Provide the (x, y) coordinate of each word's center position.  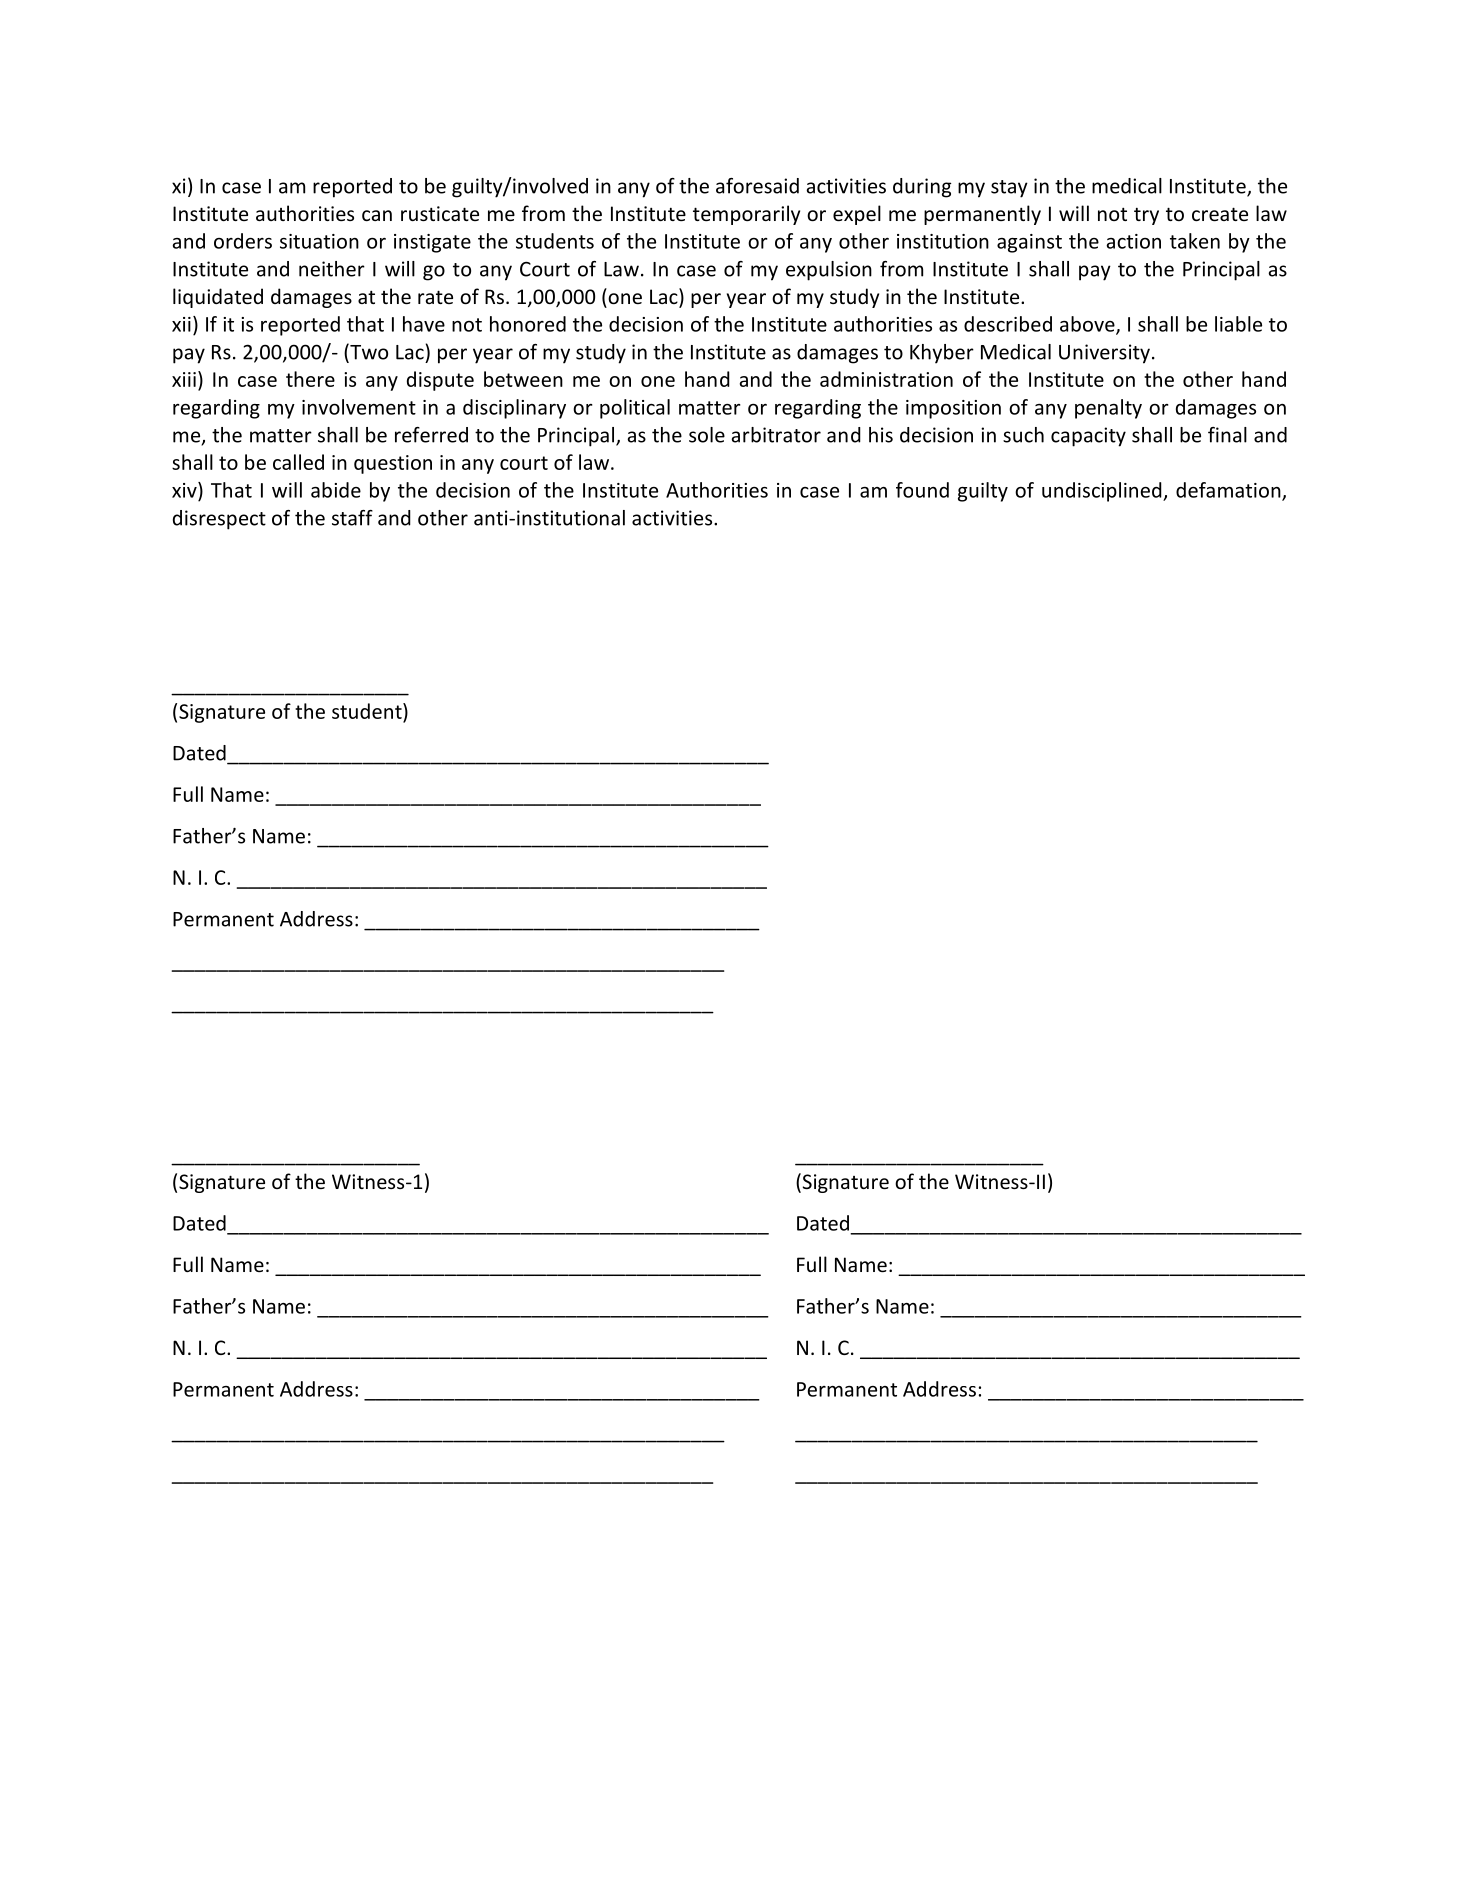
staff (352, 518)
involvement (359, 407)
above (1088, 325)
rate (435, 297)
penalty (1108, 409)
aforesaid (757, 186)
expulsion (829, 271)
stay (1009, 189)
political (635, 409)
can (377, 215)
